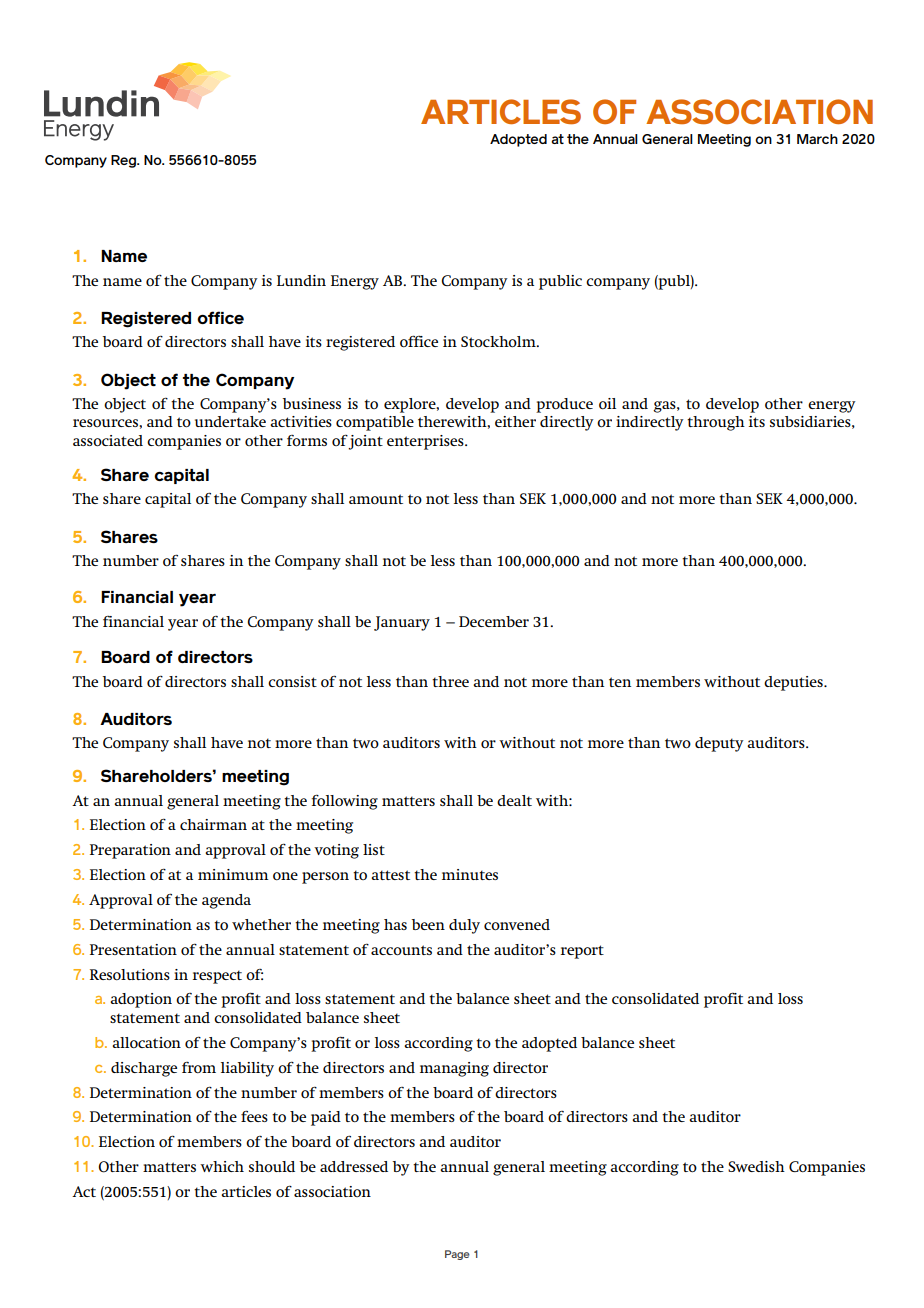  Describe the element at coordinates (457, 1255) in the screenshot. I see `Page` at that location.
